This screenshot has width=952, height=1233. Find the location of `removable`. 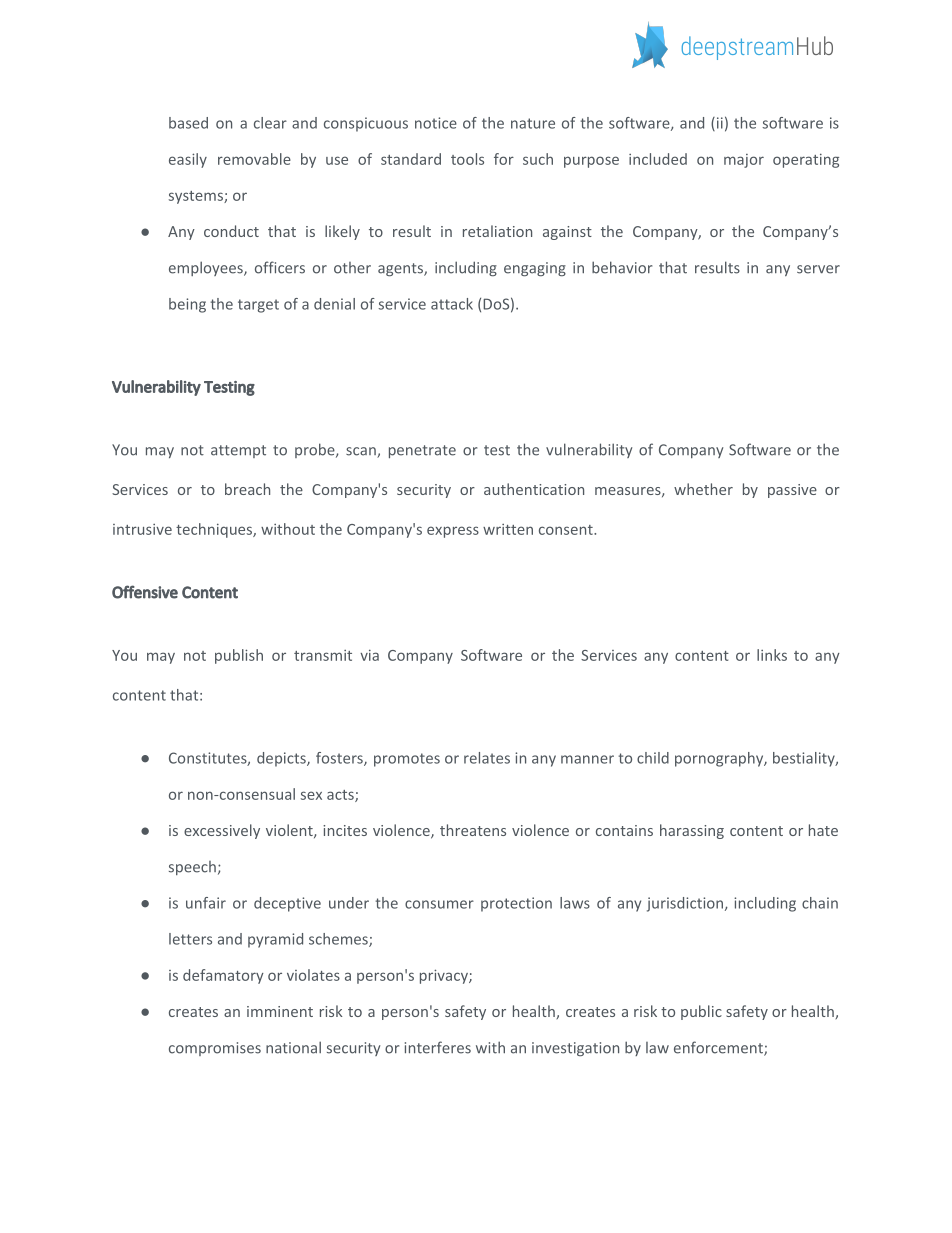

removable is located at coordinates (254, 159).
